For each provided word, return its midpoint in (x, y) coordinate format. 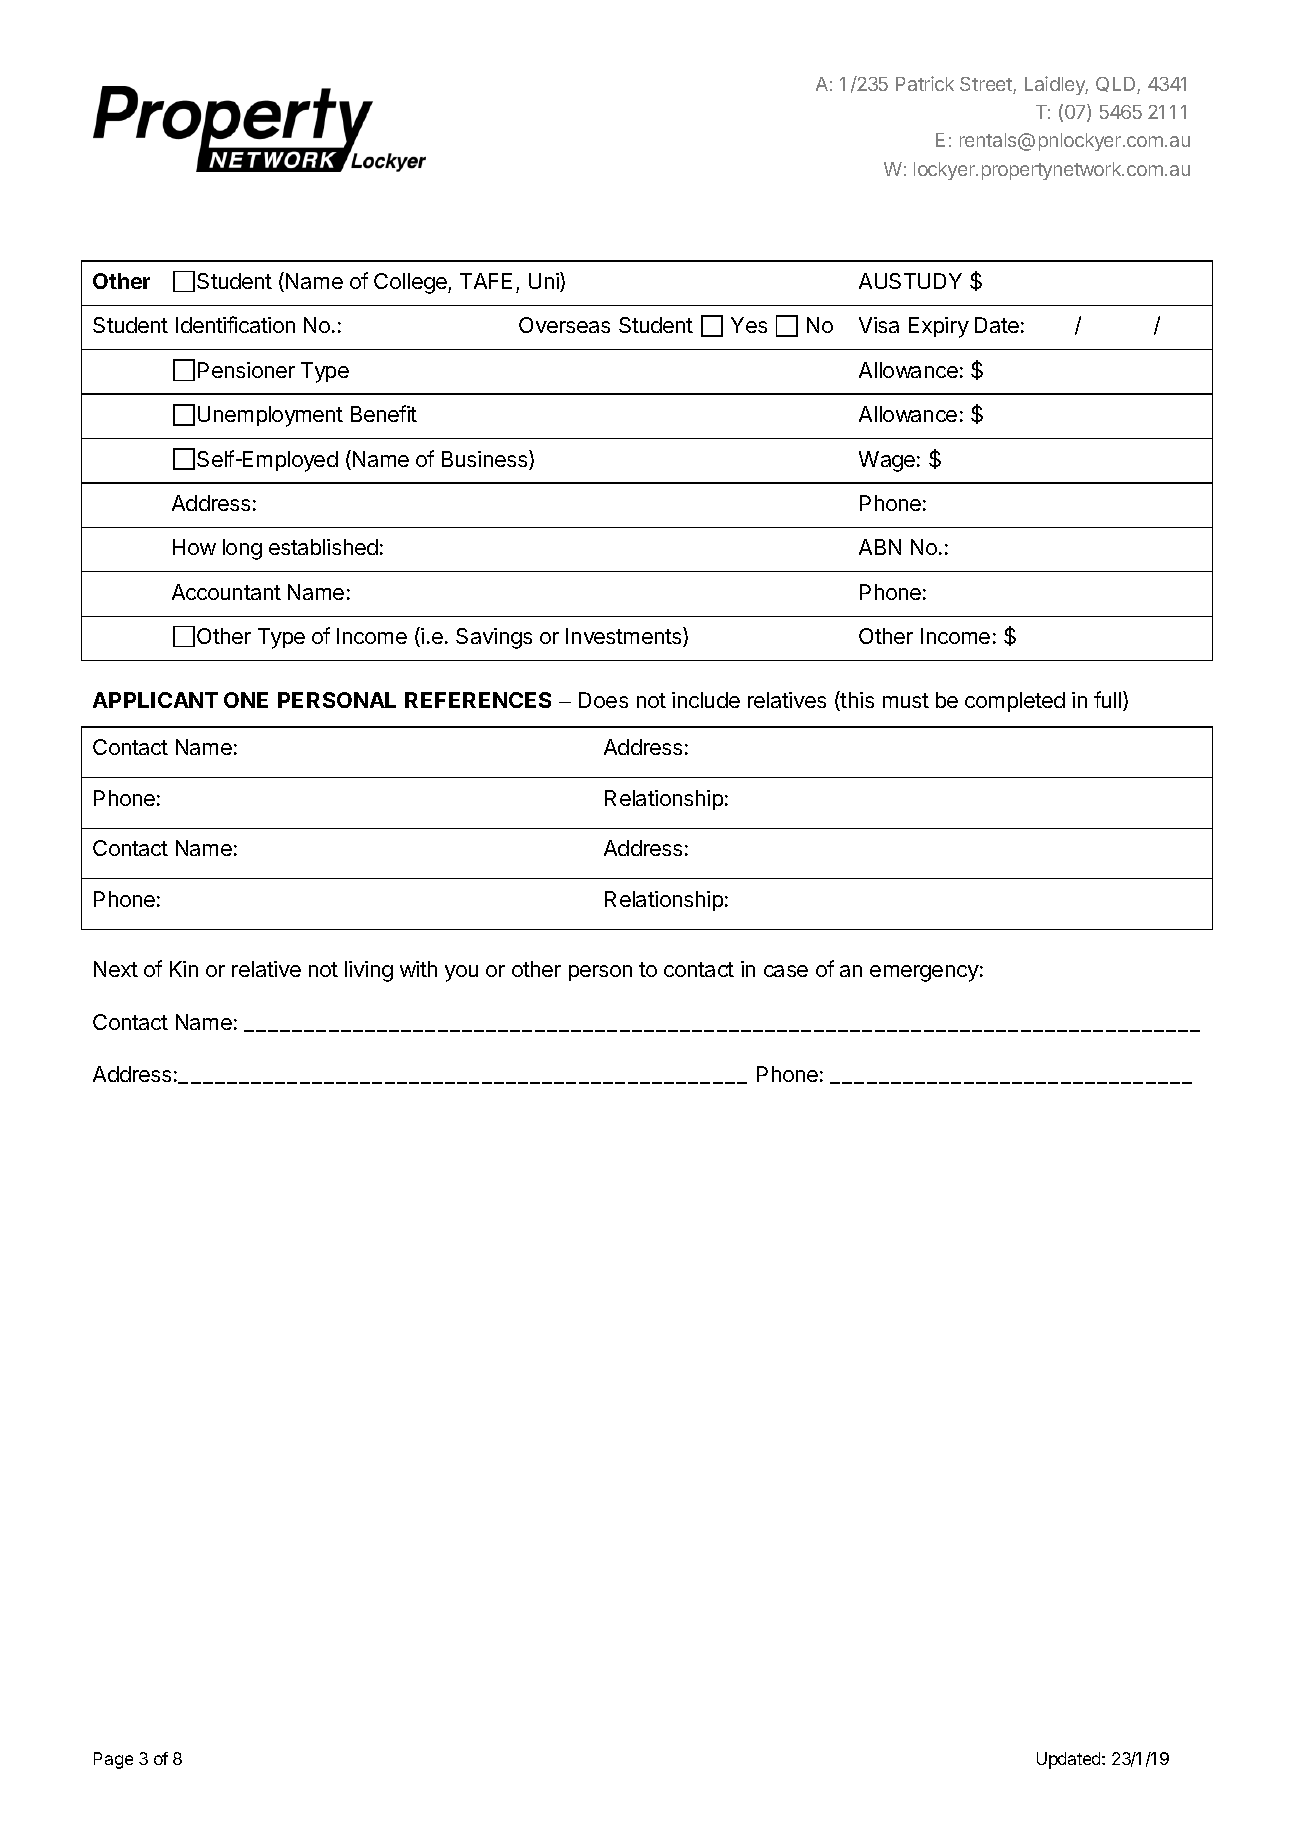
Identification (235, 324)
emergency (924, 973)
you (461, 973)
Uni (545, 282)
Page (113, 1760)
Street (987, 85)
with (418, 969)
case (786, 971)
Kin (184, 969)
